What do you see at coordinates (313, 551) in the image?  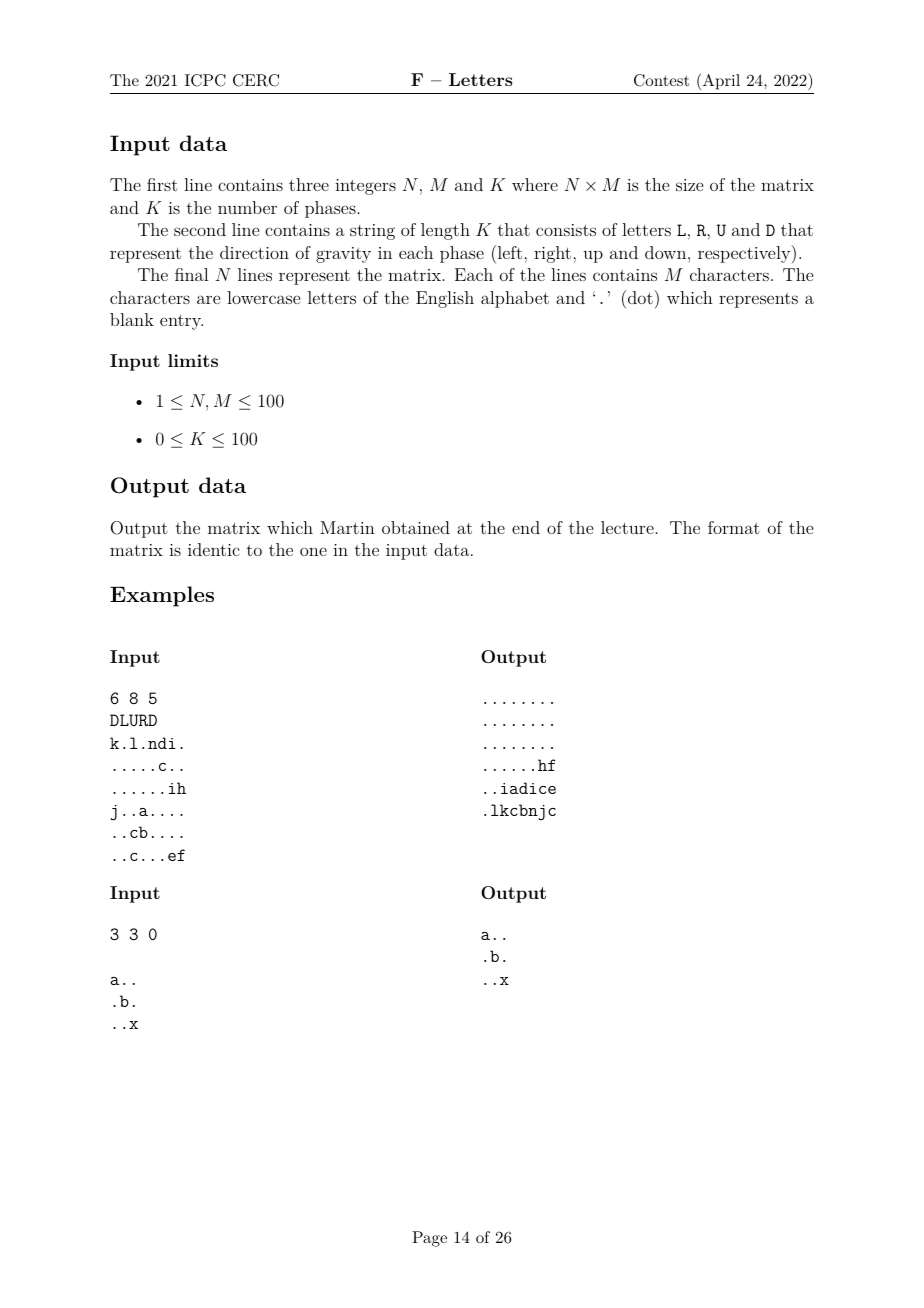 I see `one` at bounding box center [313, 551].
